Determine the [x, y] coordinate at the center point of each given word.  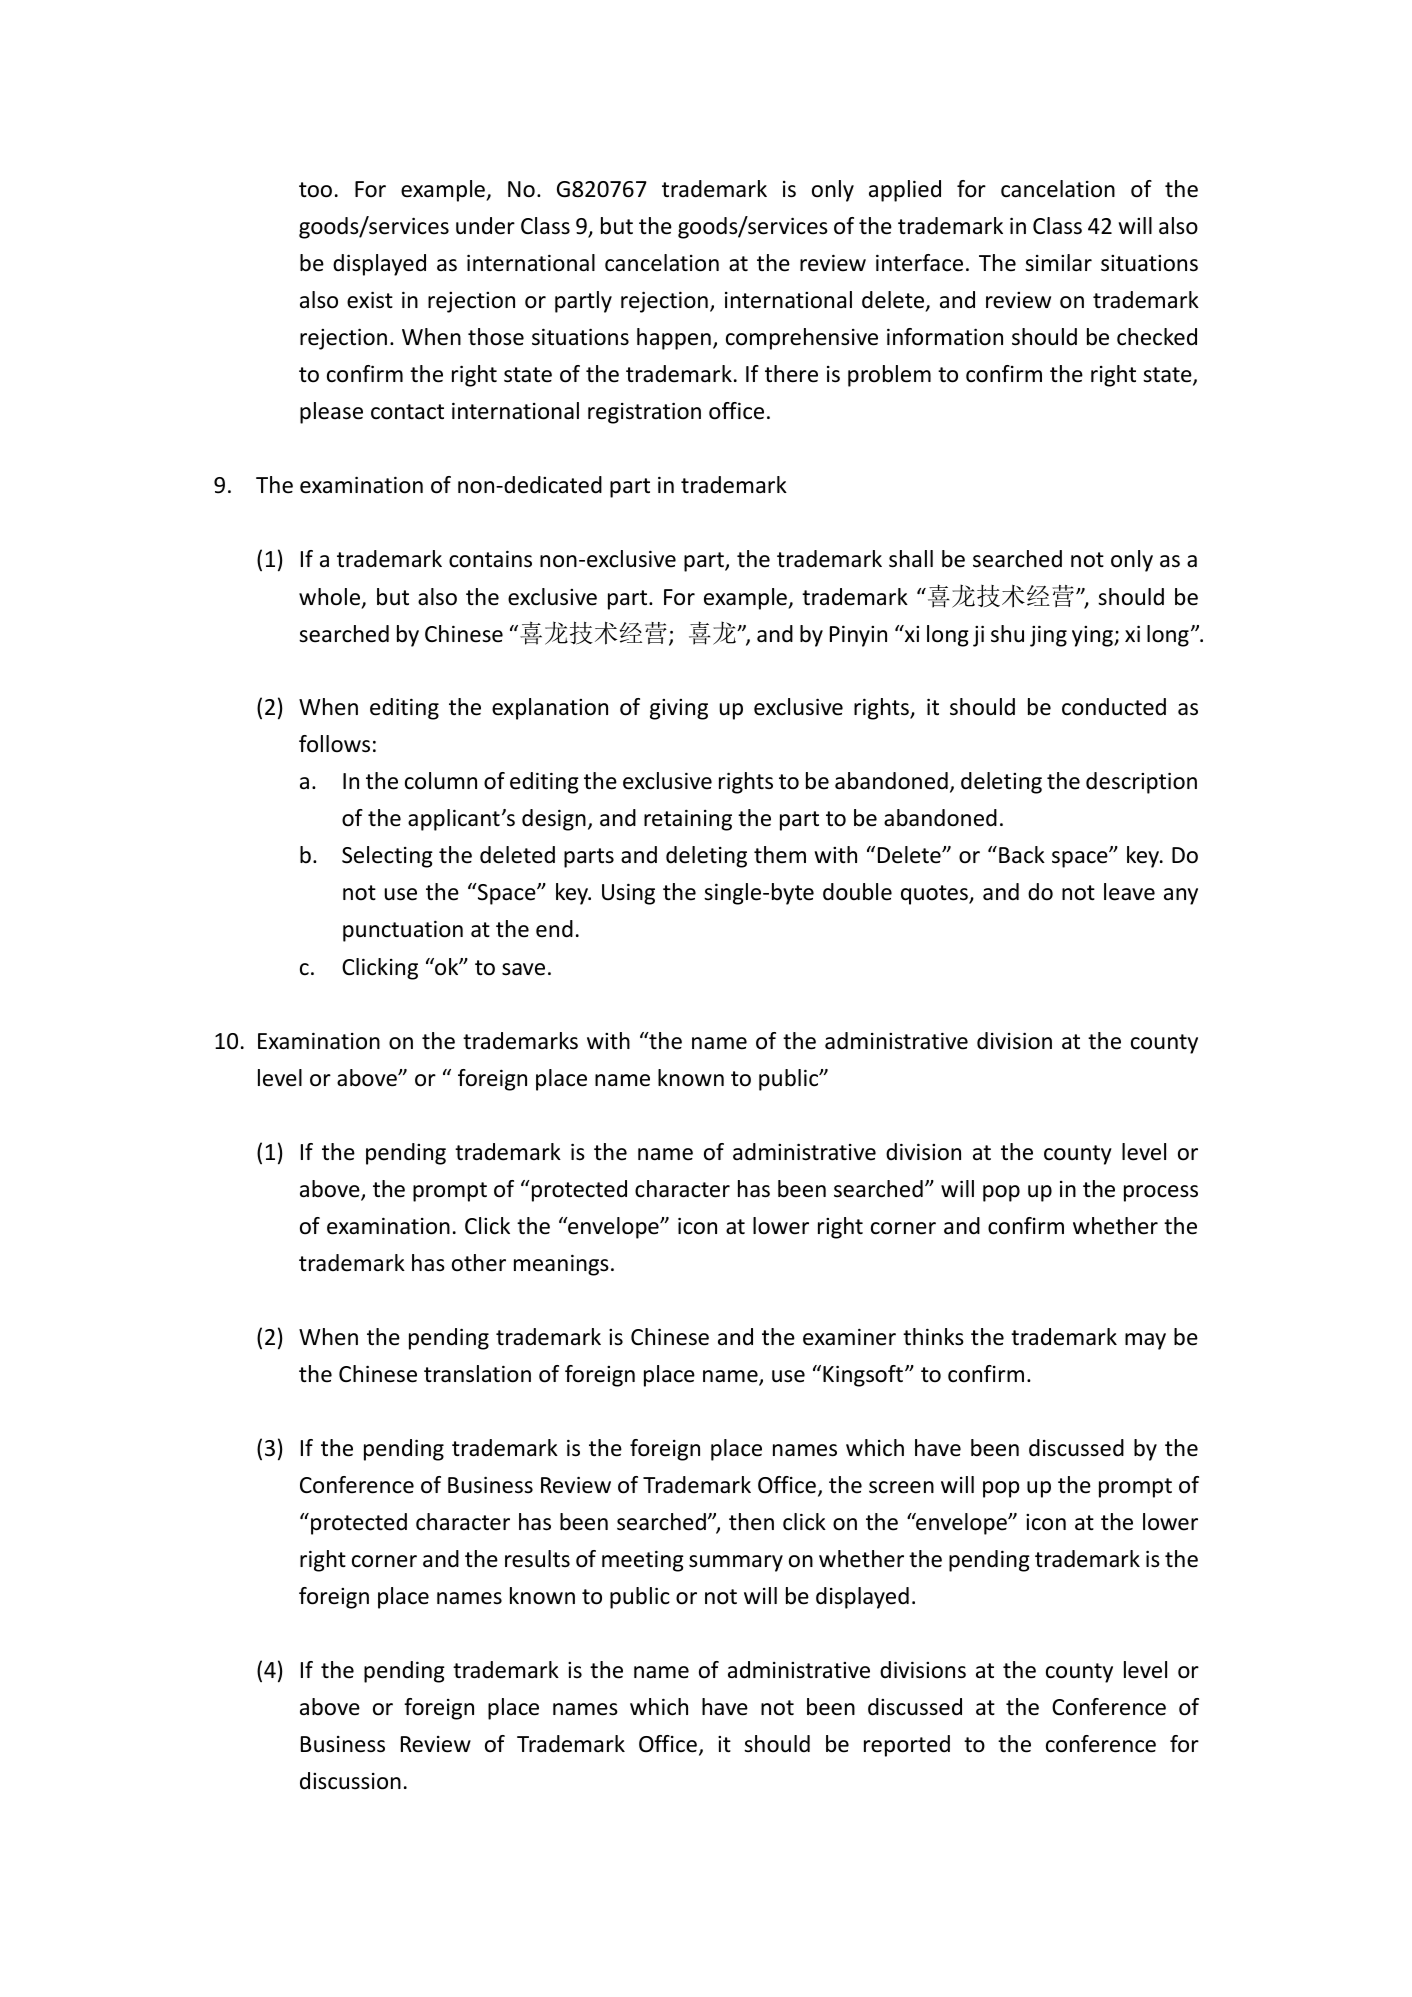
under [485, 226]
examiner [849, 1337]
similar [1058, 263]
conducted [1114, 707]
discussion [350, 1781]
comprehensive [802, 339]
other [479, 1263]
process [1161, 1193]
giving [679, 709]
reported [907, 1746]
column [441, 781]
